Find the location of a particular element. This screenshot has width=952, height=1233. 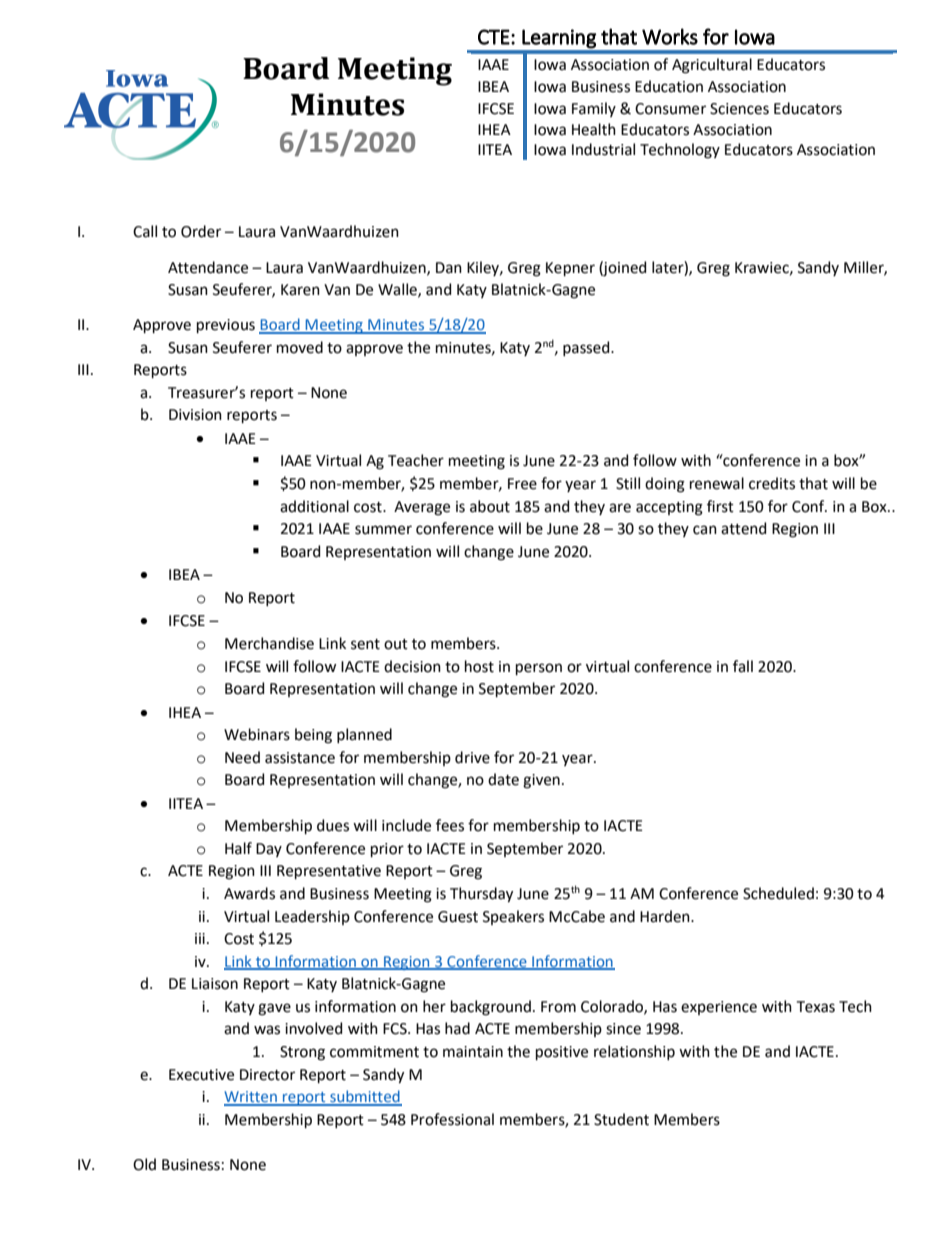

Agricultural is located at coordinates (712, 66).
